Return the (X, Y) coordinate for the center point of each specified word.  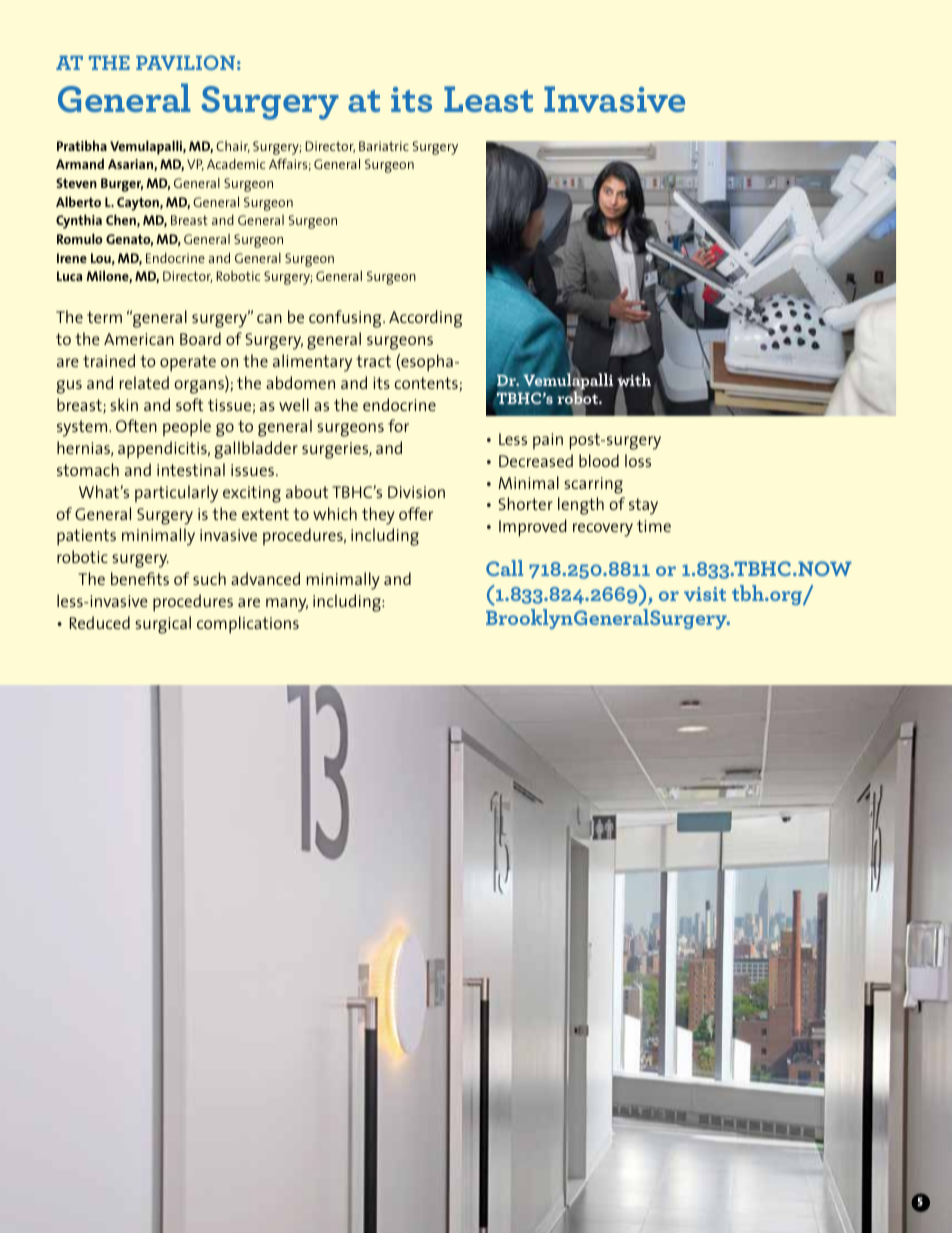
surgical (163, 625)
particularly (176, 494)
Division (416, 492)
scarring (593, 485)
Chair (233, 147)
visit (705, 594)
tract (373, 361)
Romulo (80, 238)
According (425, 319)
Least (488, 99)
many (287, 605)
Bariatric (384, 146)
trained (109, 360)
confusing (346, 319)
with (634, 381)
